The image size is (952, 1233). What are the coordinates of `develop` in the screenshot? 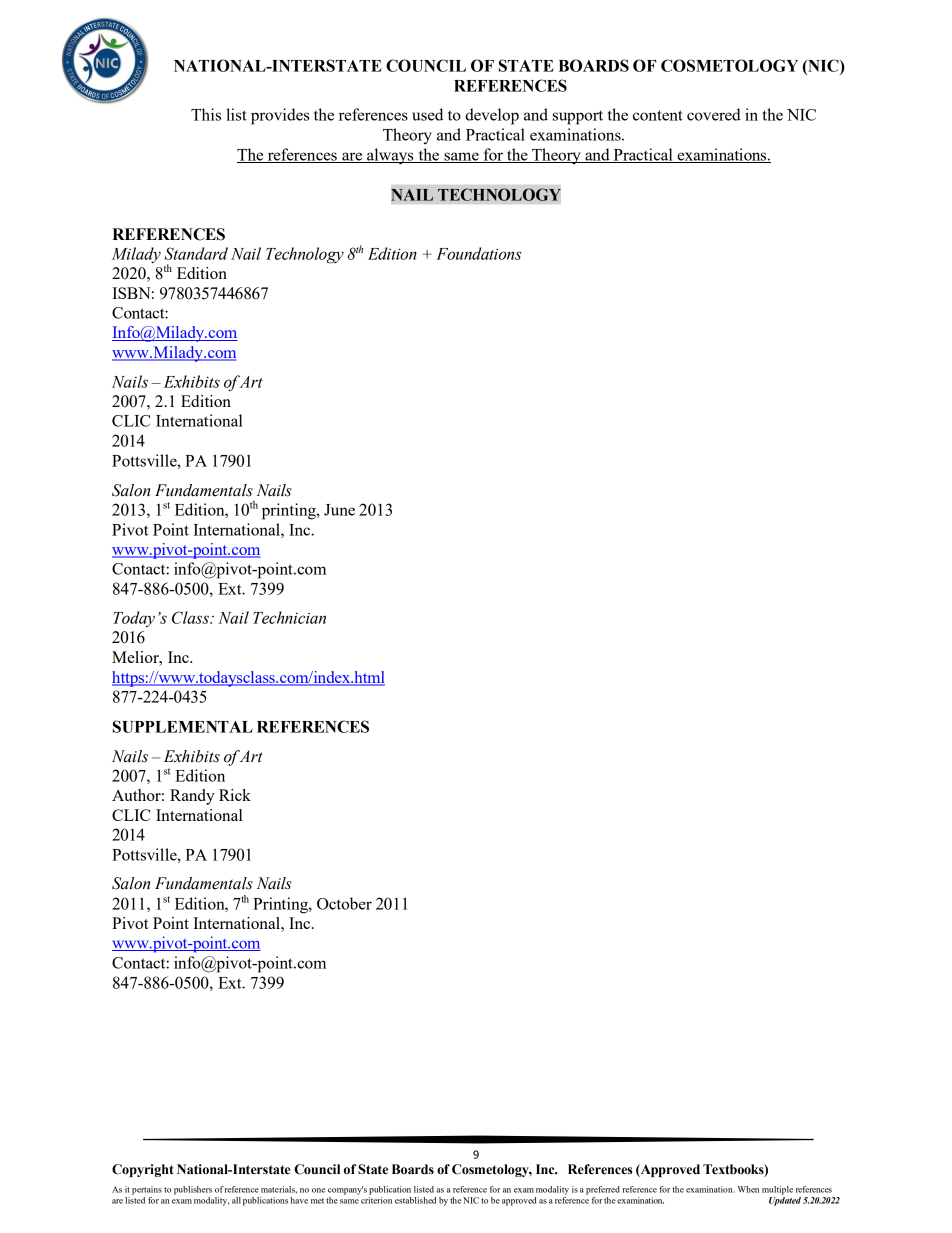 It's located at (492, 116).
